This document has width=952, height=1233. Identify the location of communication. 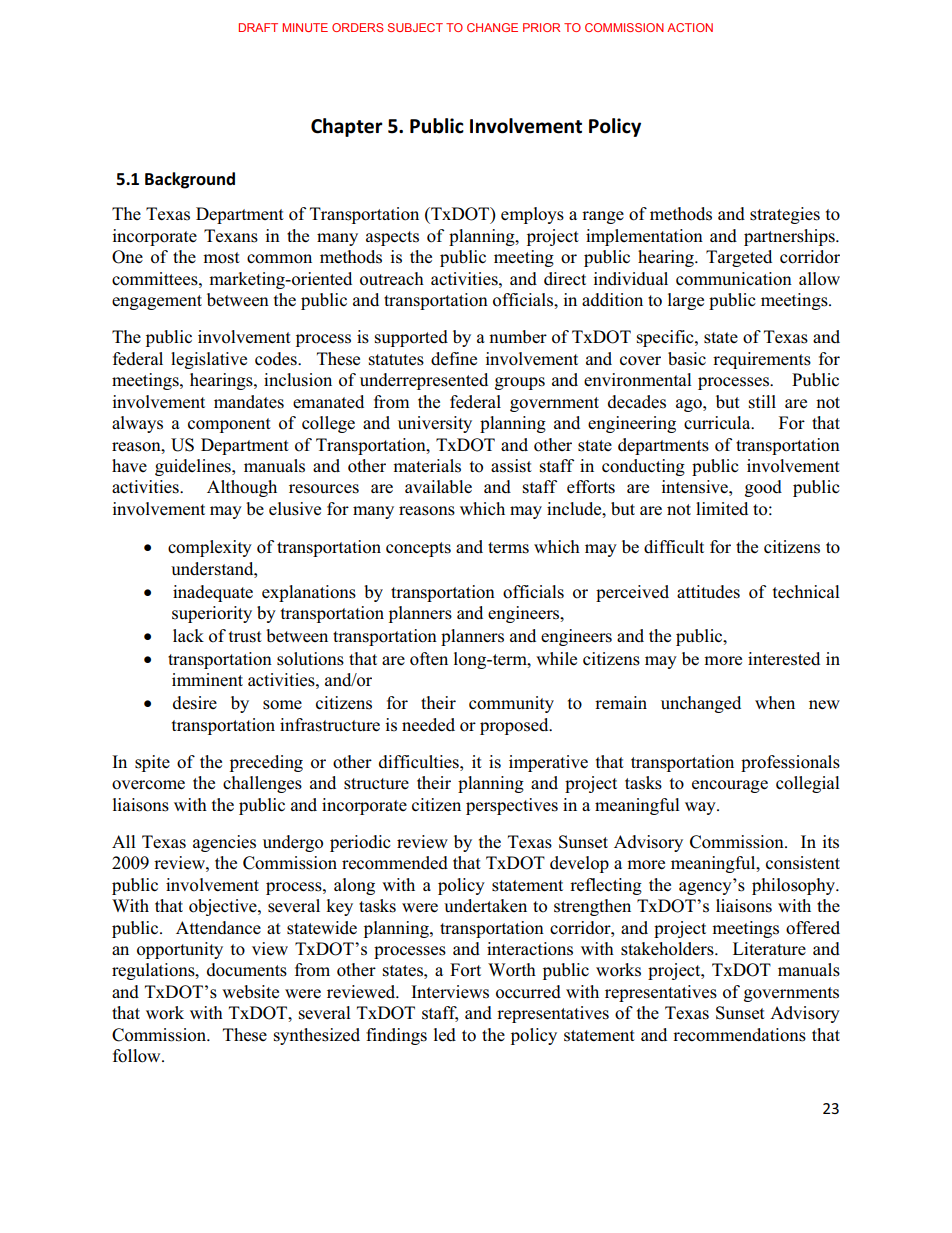
(734, 279).
